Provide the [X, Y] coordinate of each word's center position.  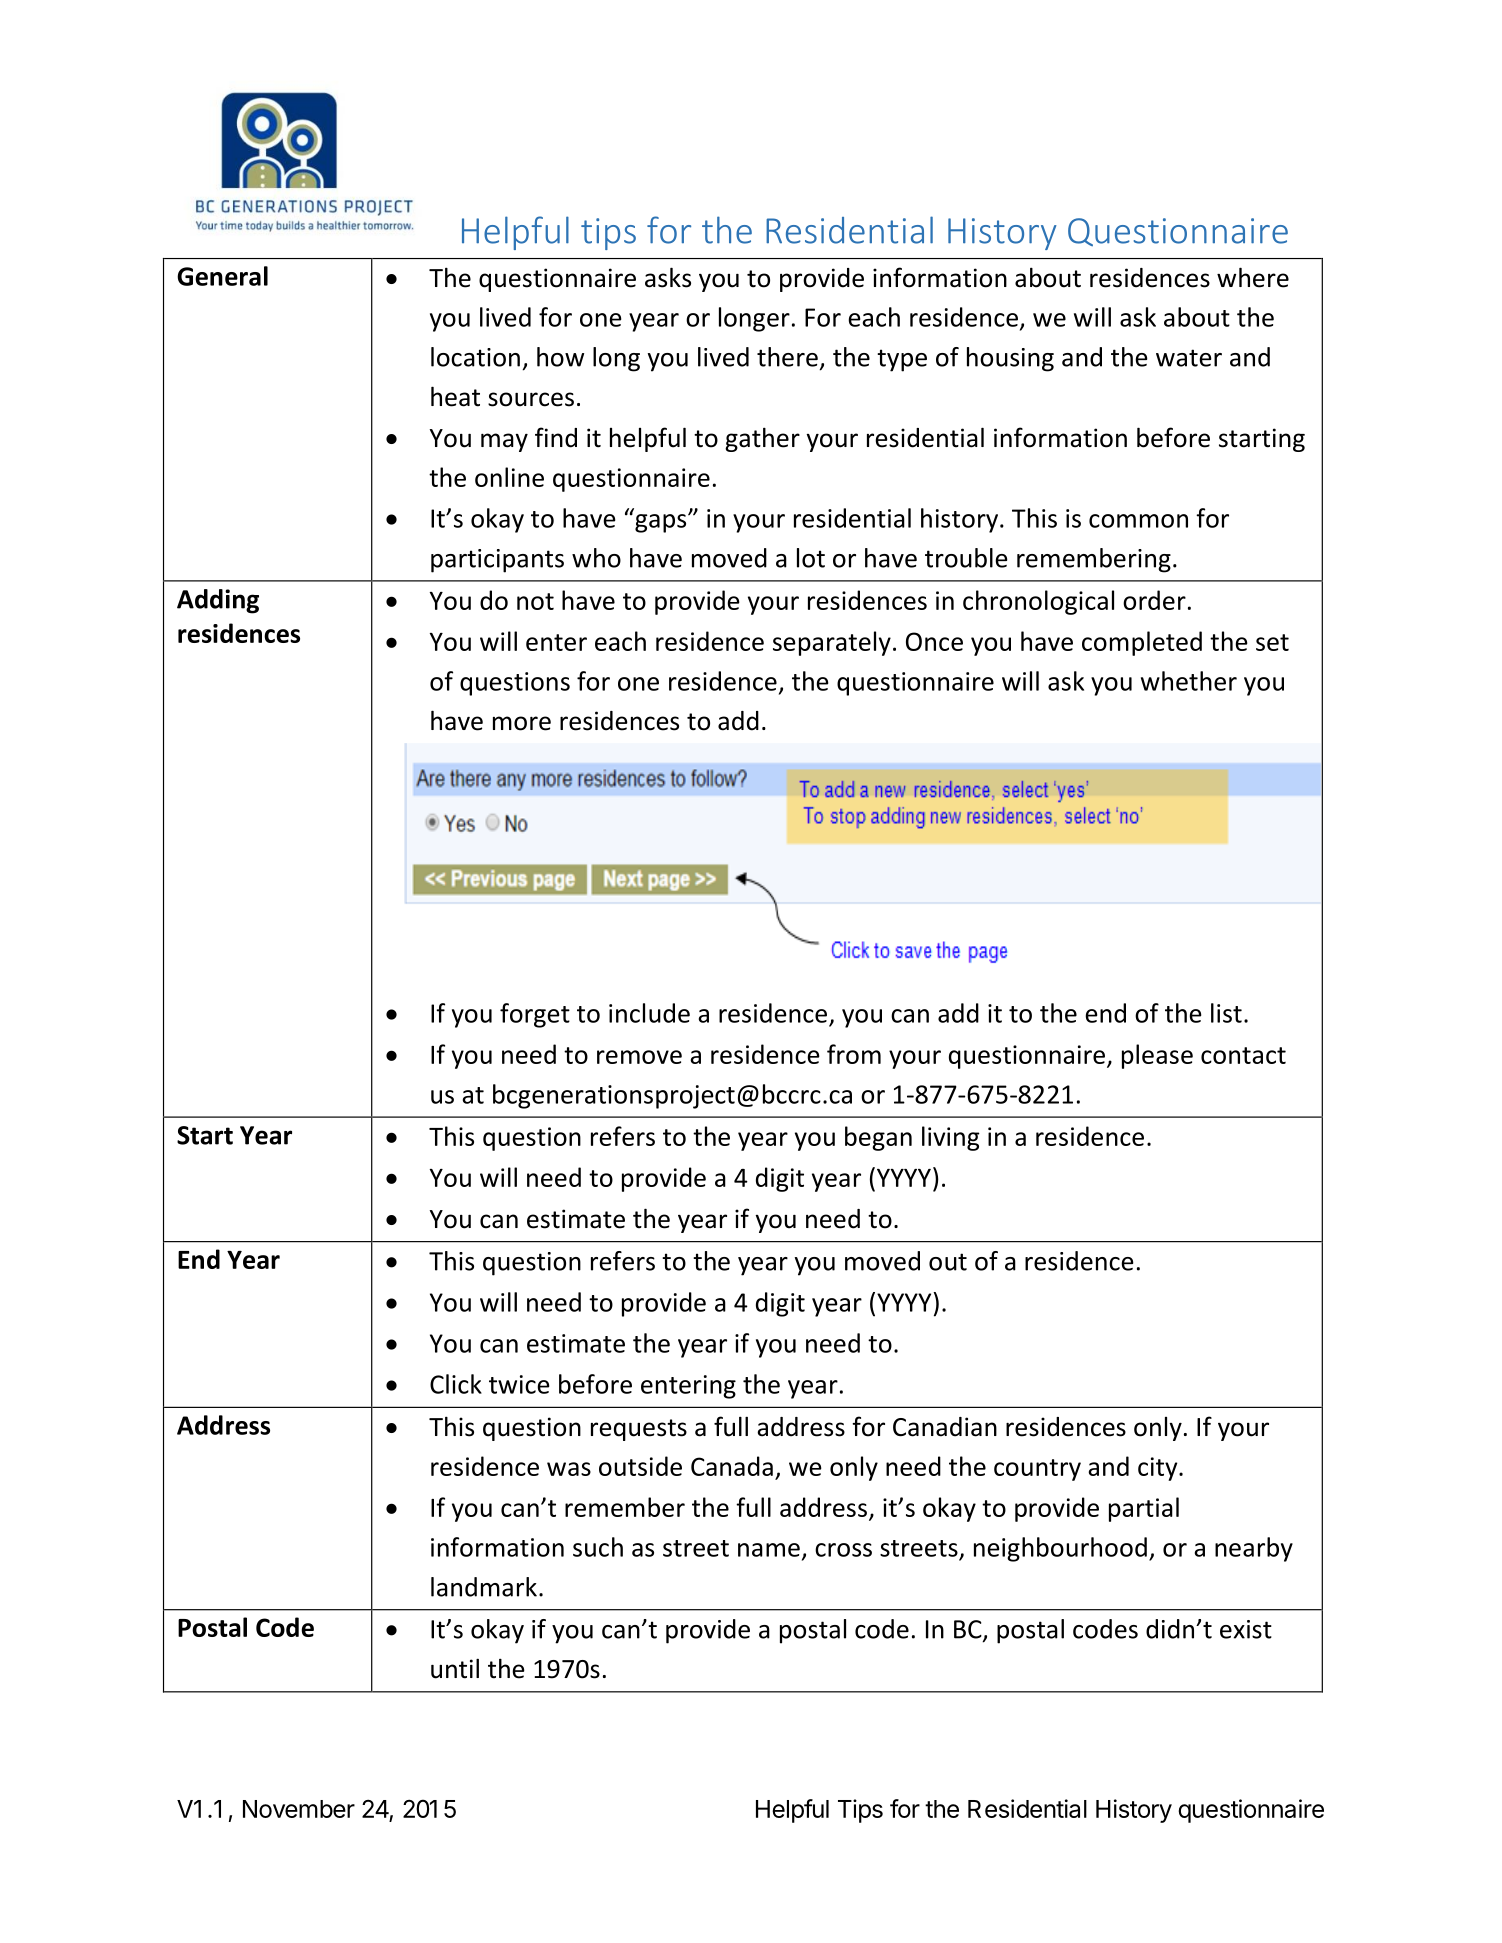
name [769, 1550]
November [299, 1809]
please [1157, 1056]
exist [1246, 1629]
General [222, 276]
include [649, 1013]
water [1189, 358]
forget [535, 1015]
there [787, 357]
